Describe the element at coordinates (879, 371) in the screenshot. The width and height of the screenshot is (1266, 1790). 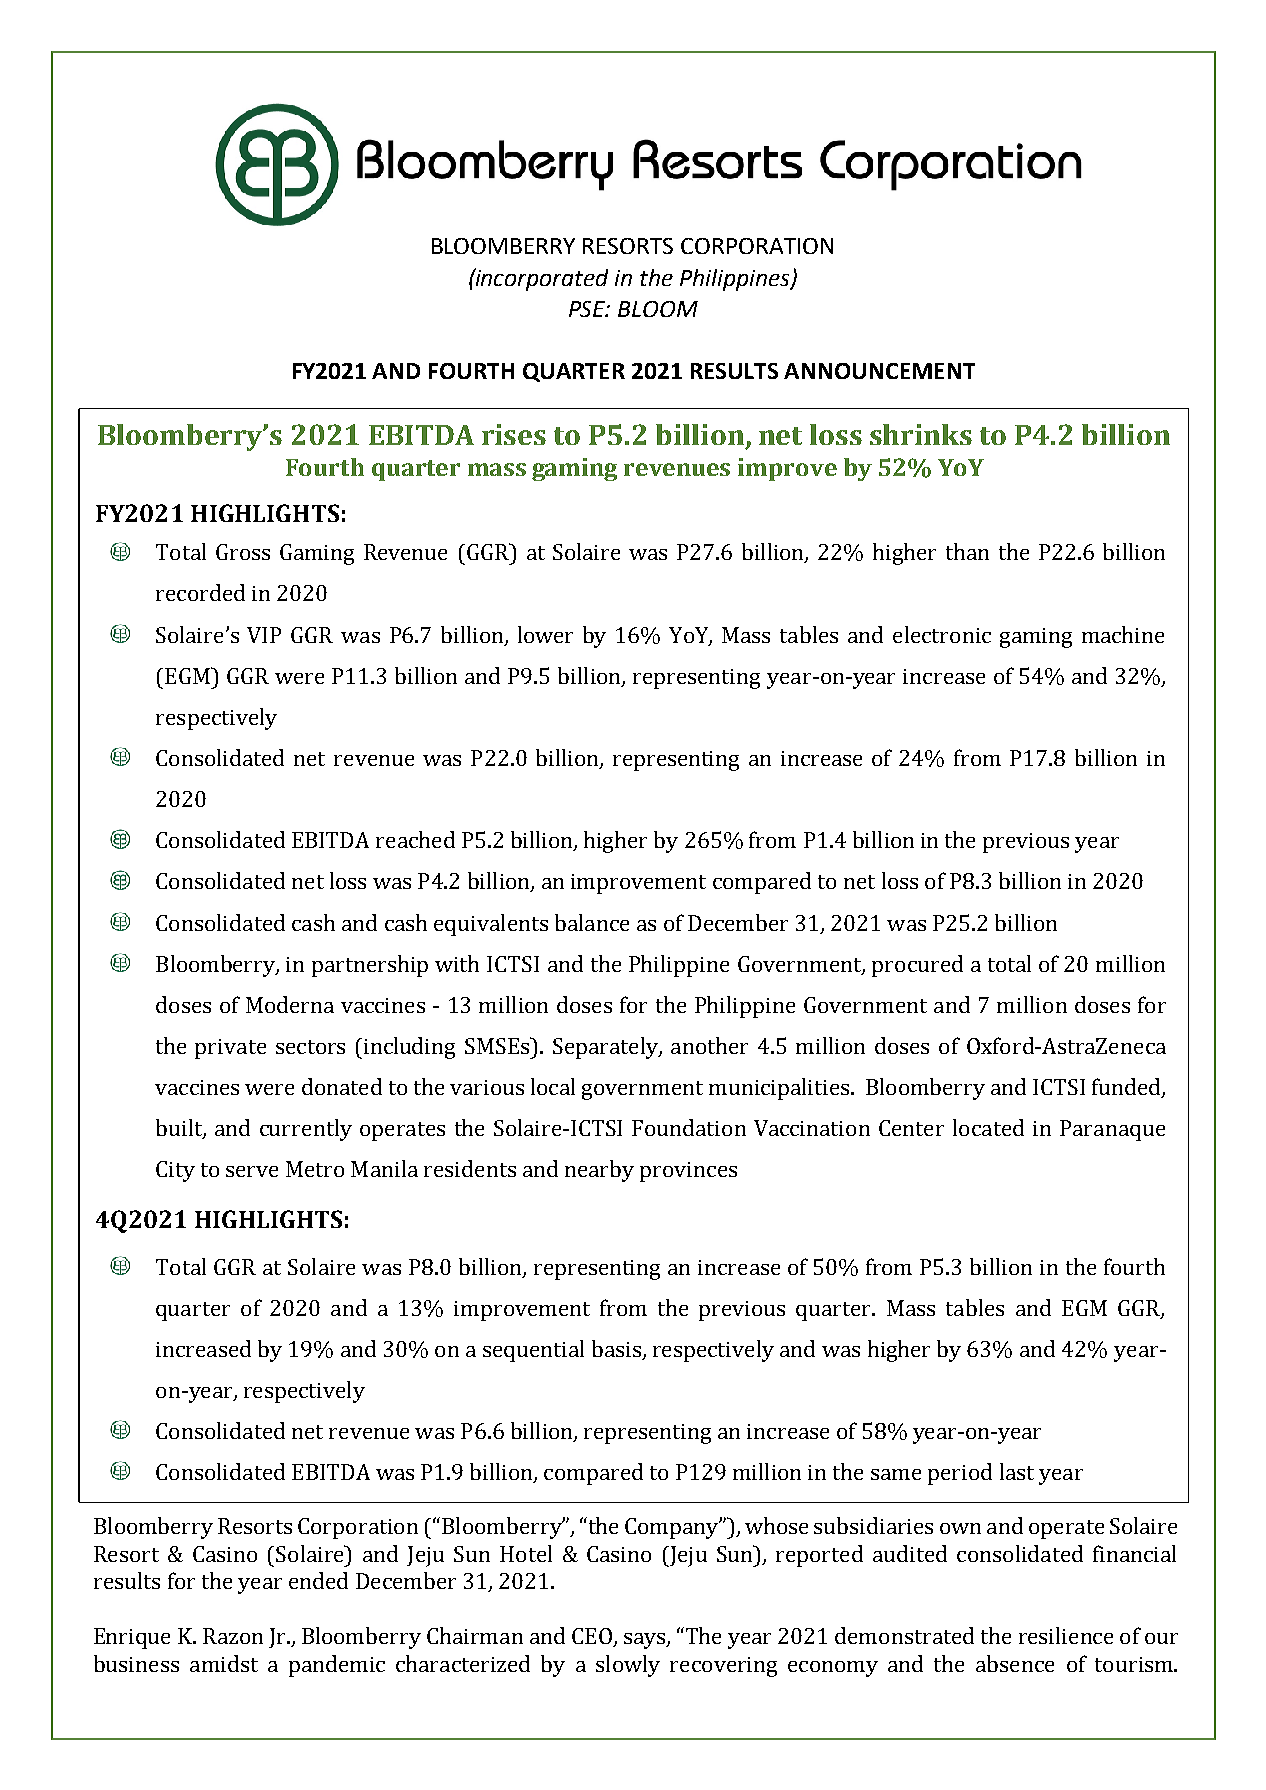
I see `ANNOUNCEMENT` at that location.
